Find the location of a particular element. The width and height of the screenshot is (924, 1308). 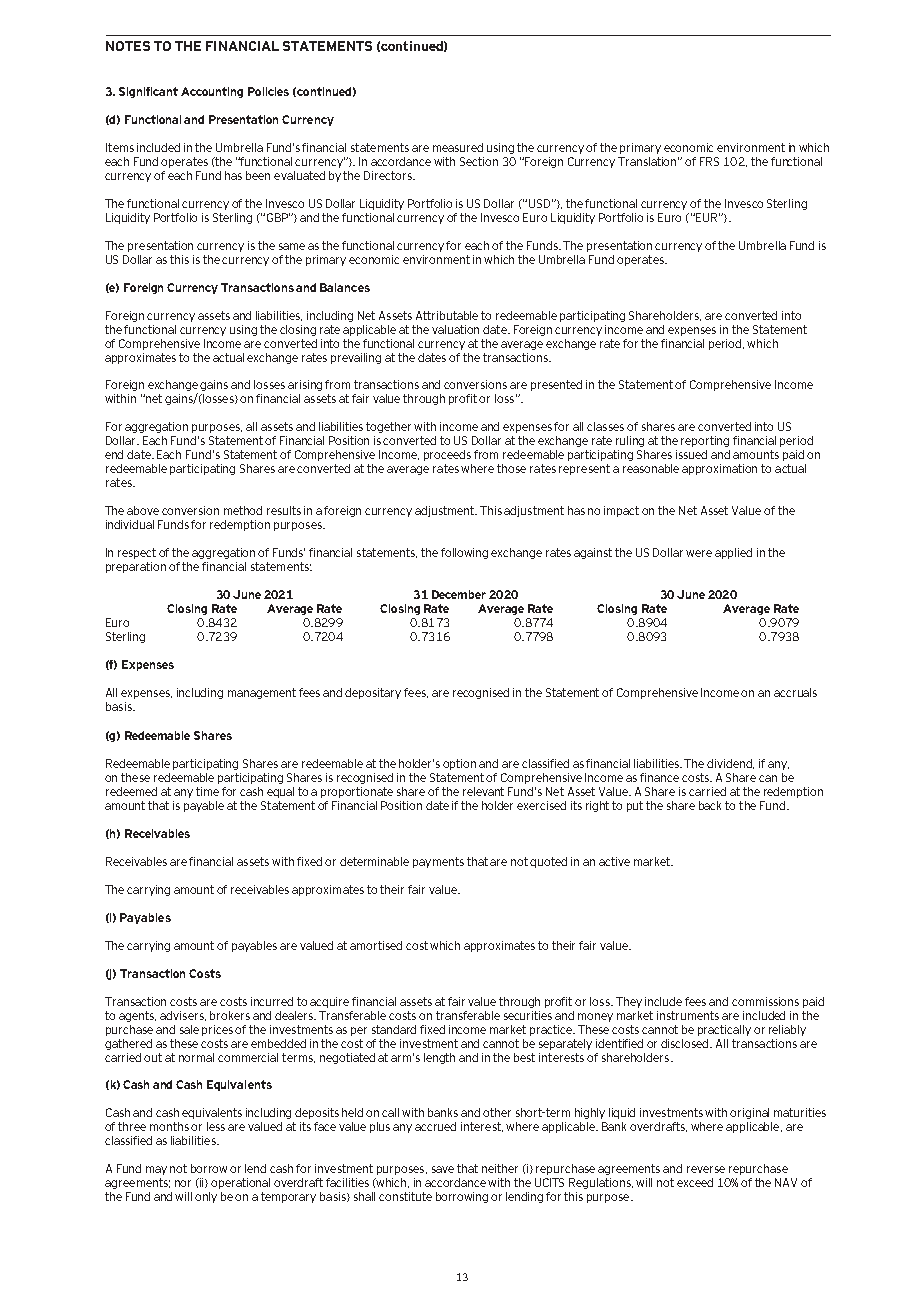

Accounting is located at coordinates (212, 92).
